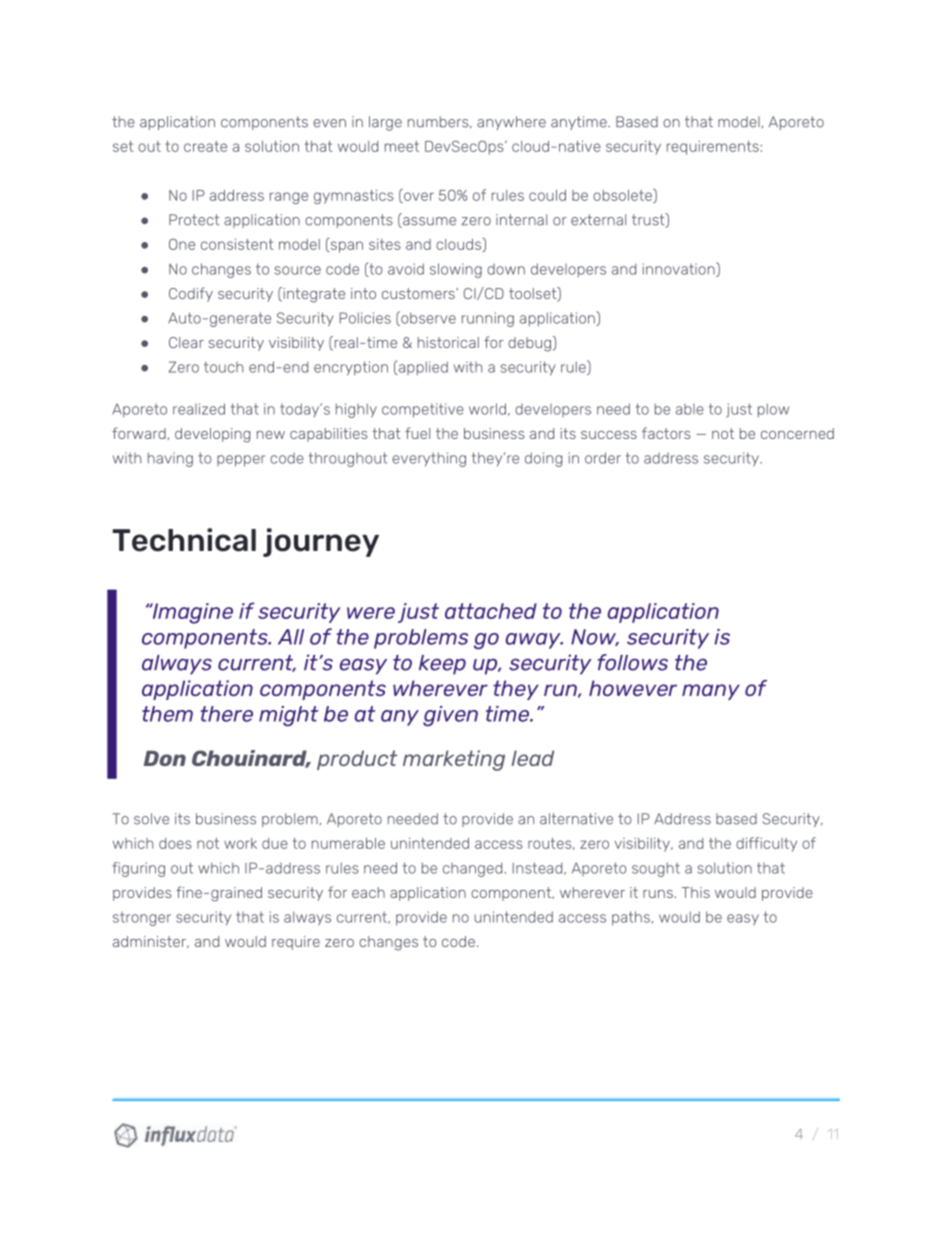  Describe the element at coordinates (474, 869) in the document. I see `changed` at that location.
